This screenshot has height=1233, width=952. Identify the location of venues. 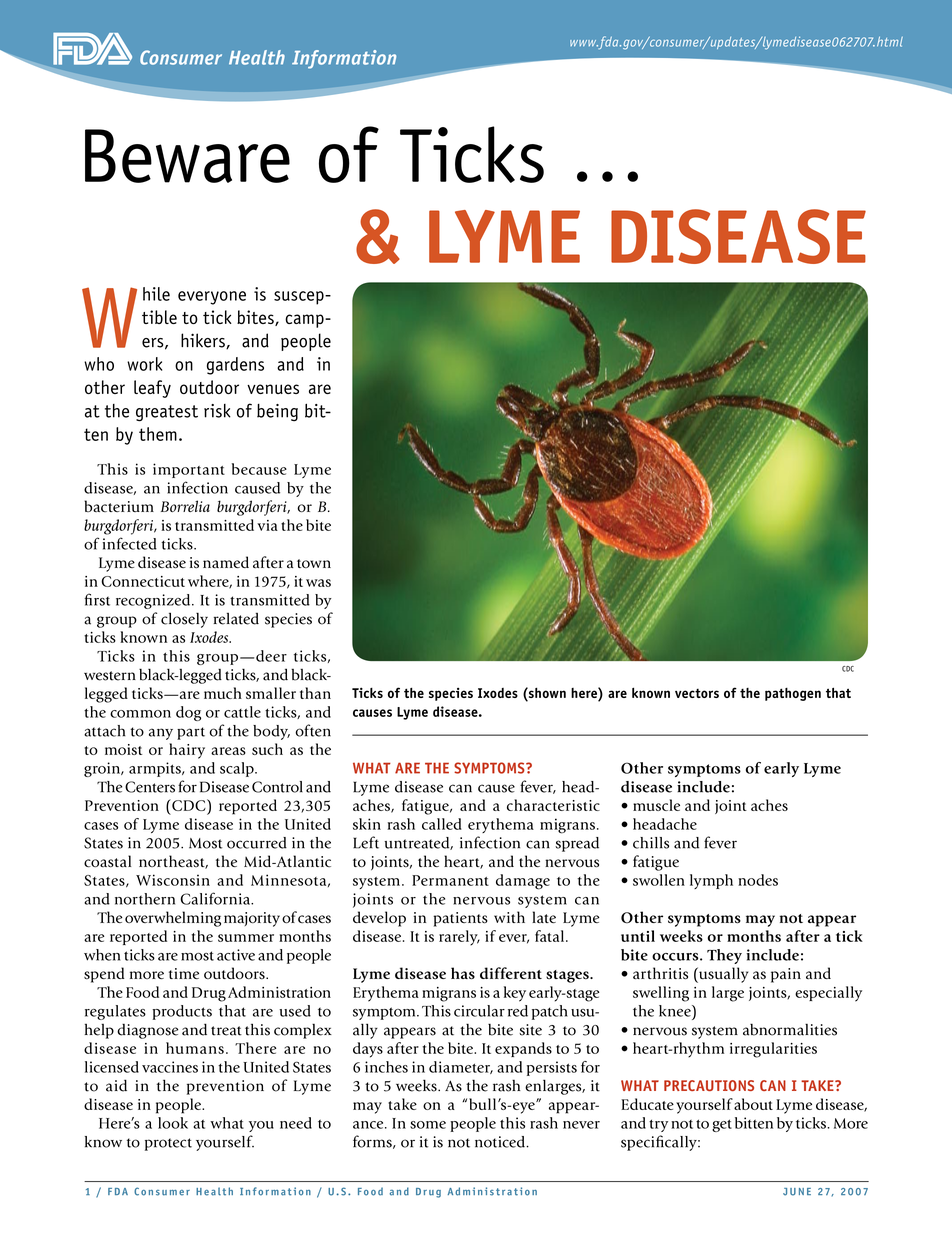
(273, 389).
